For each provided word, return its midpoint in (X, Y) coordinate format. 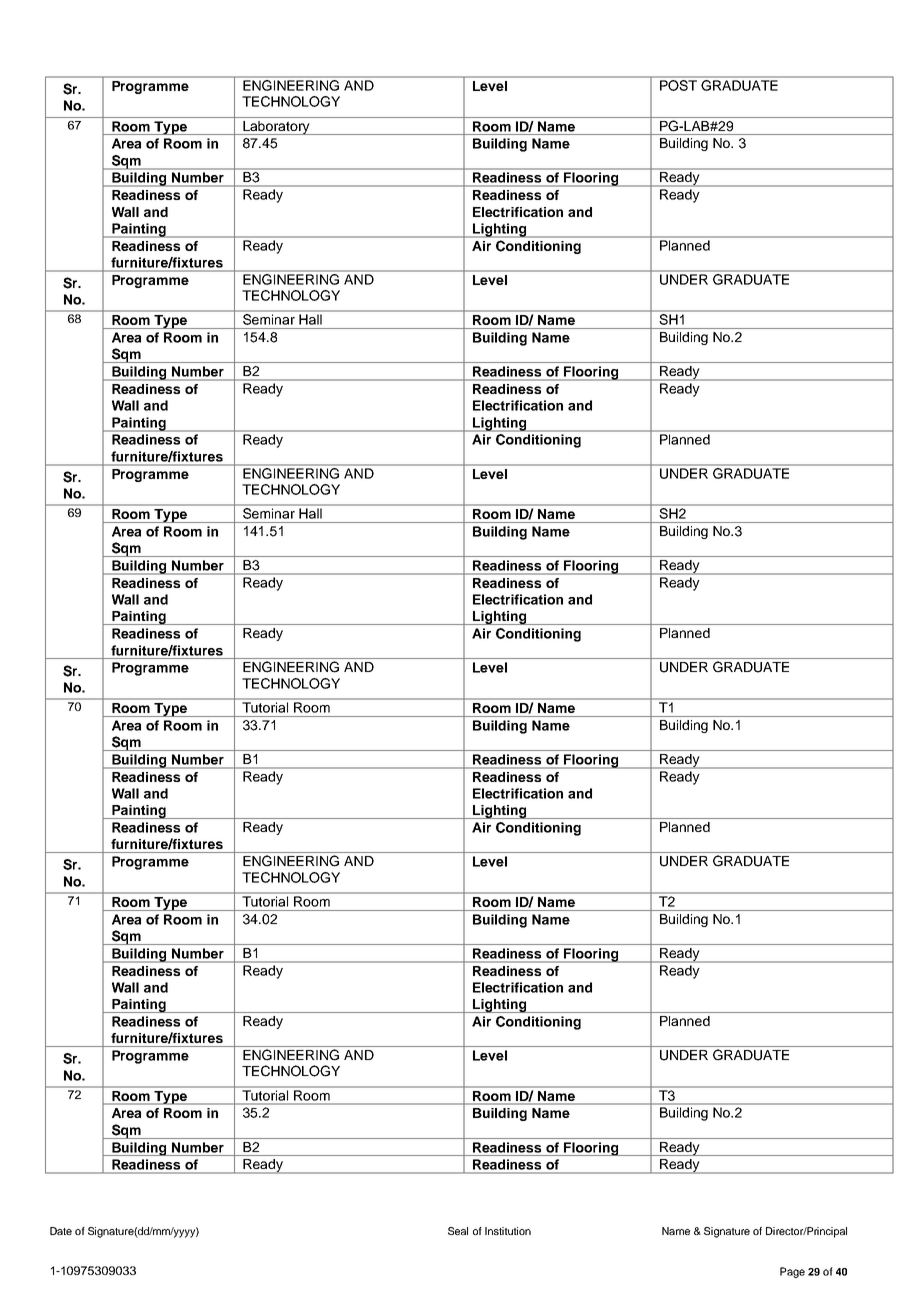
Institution (508, 1231)
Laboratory (276, 128)
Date (61, 1231)
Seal (458, 1231)
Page (792, 1272)
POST (678, 85)
